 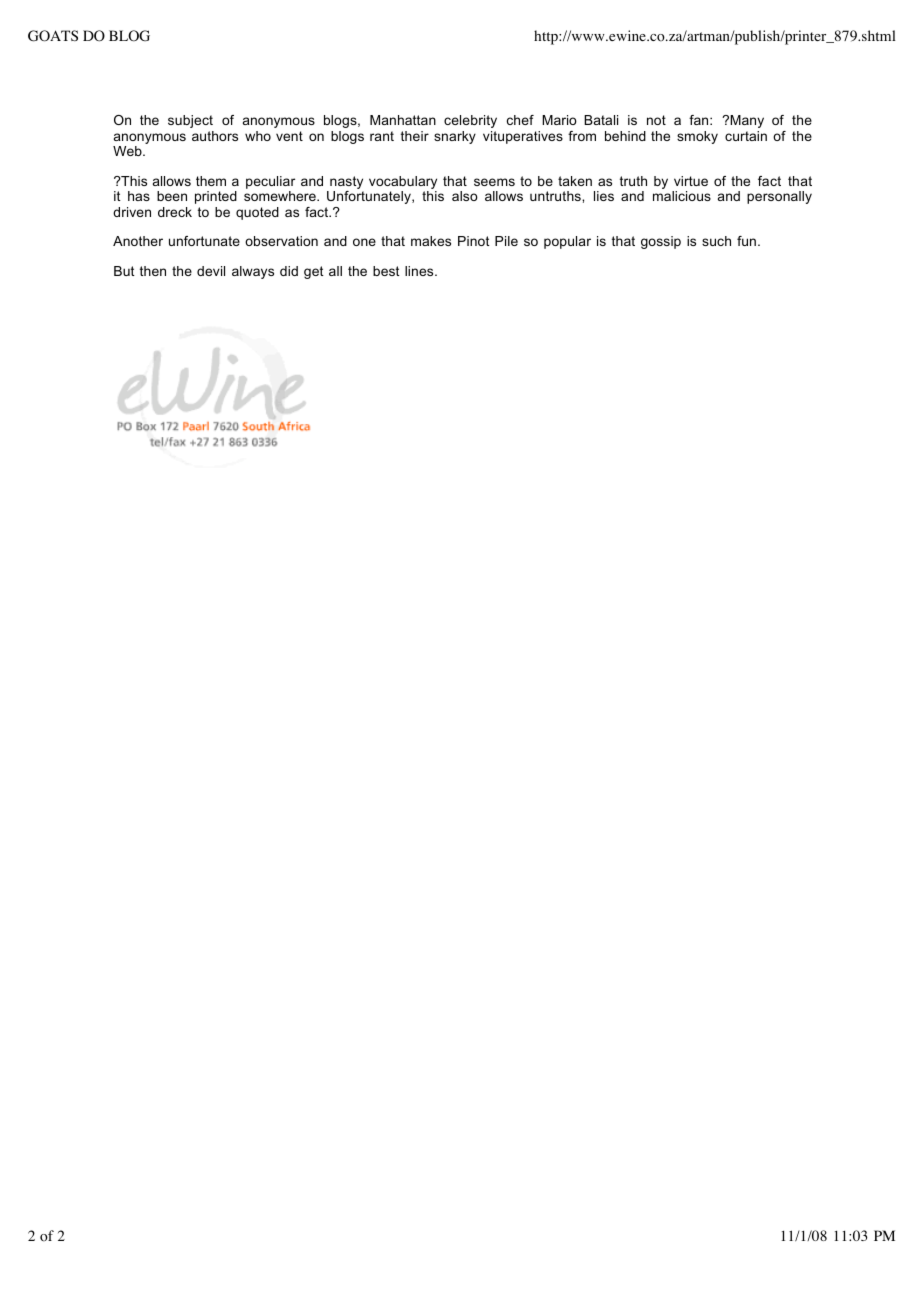 What do you see at coordinates (420, 271) in the screenshot?
I see `lines` at bounding box center [420, 271].
